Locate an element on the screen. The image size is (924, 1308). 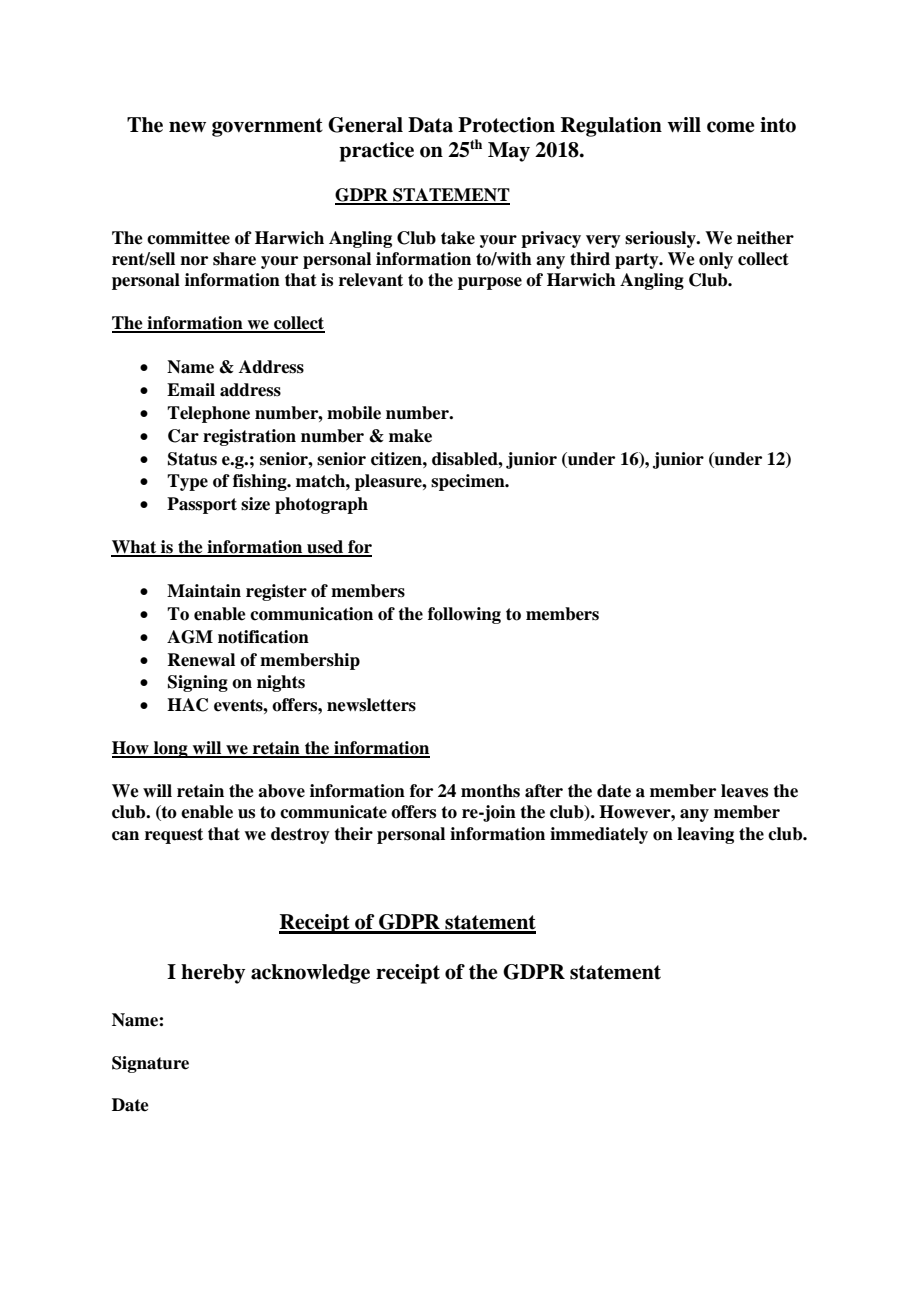
Data is located at coordinates (430, 125).
